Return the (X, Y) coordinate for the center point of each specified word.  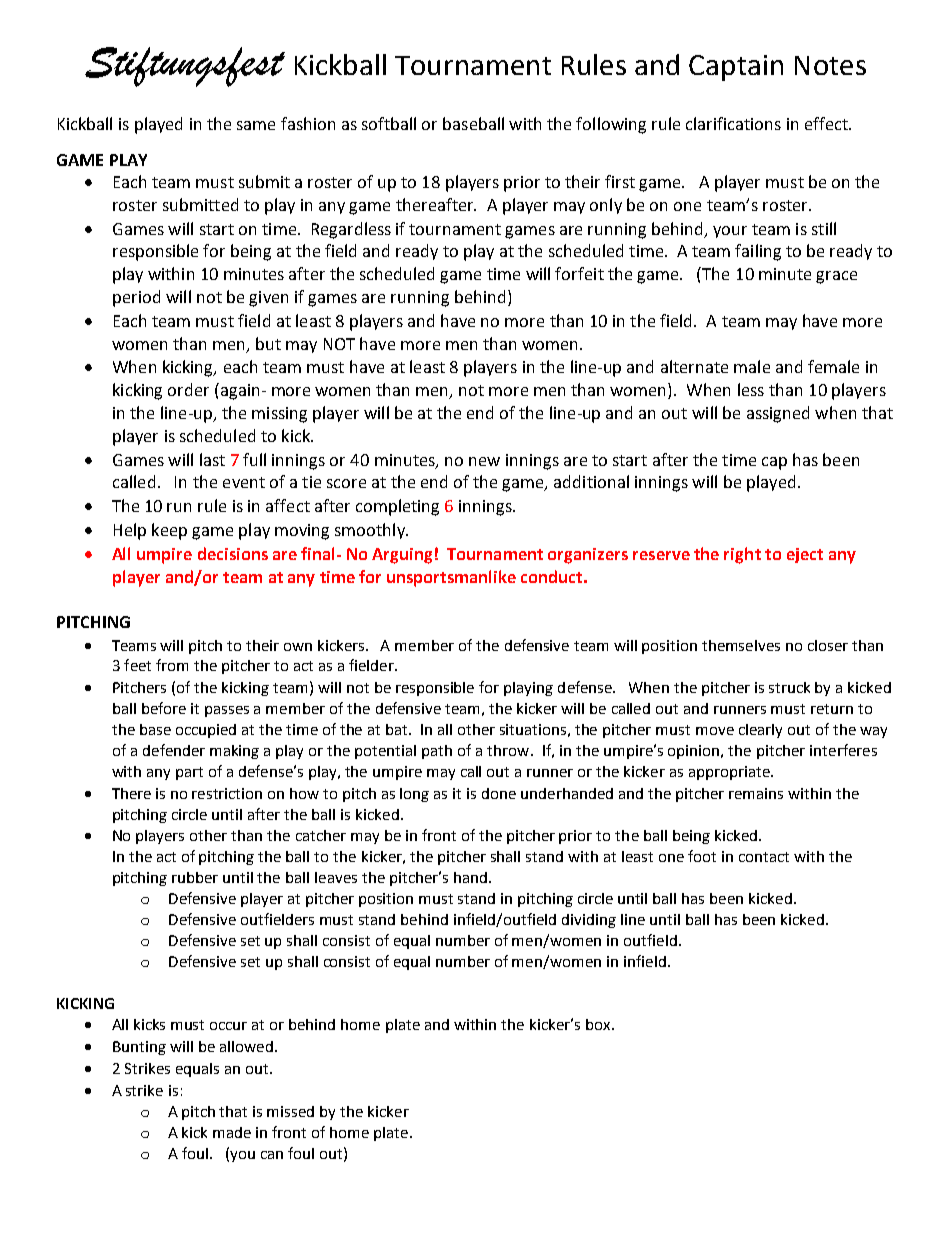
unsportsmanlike (451, 578)
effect (827, 123)
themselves (741, 645)
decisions (233, 553)
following (611, 125)
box (599, 1024)
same (256, 125)
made (232, 1132)
